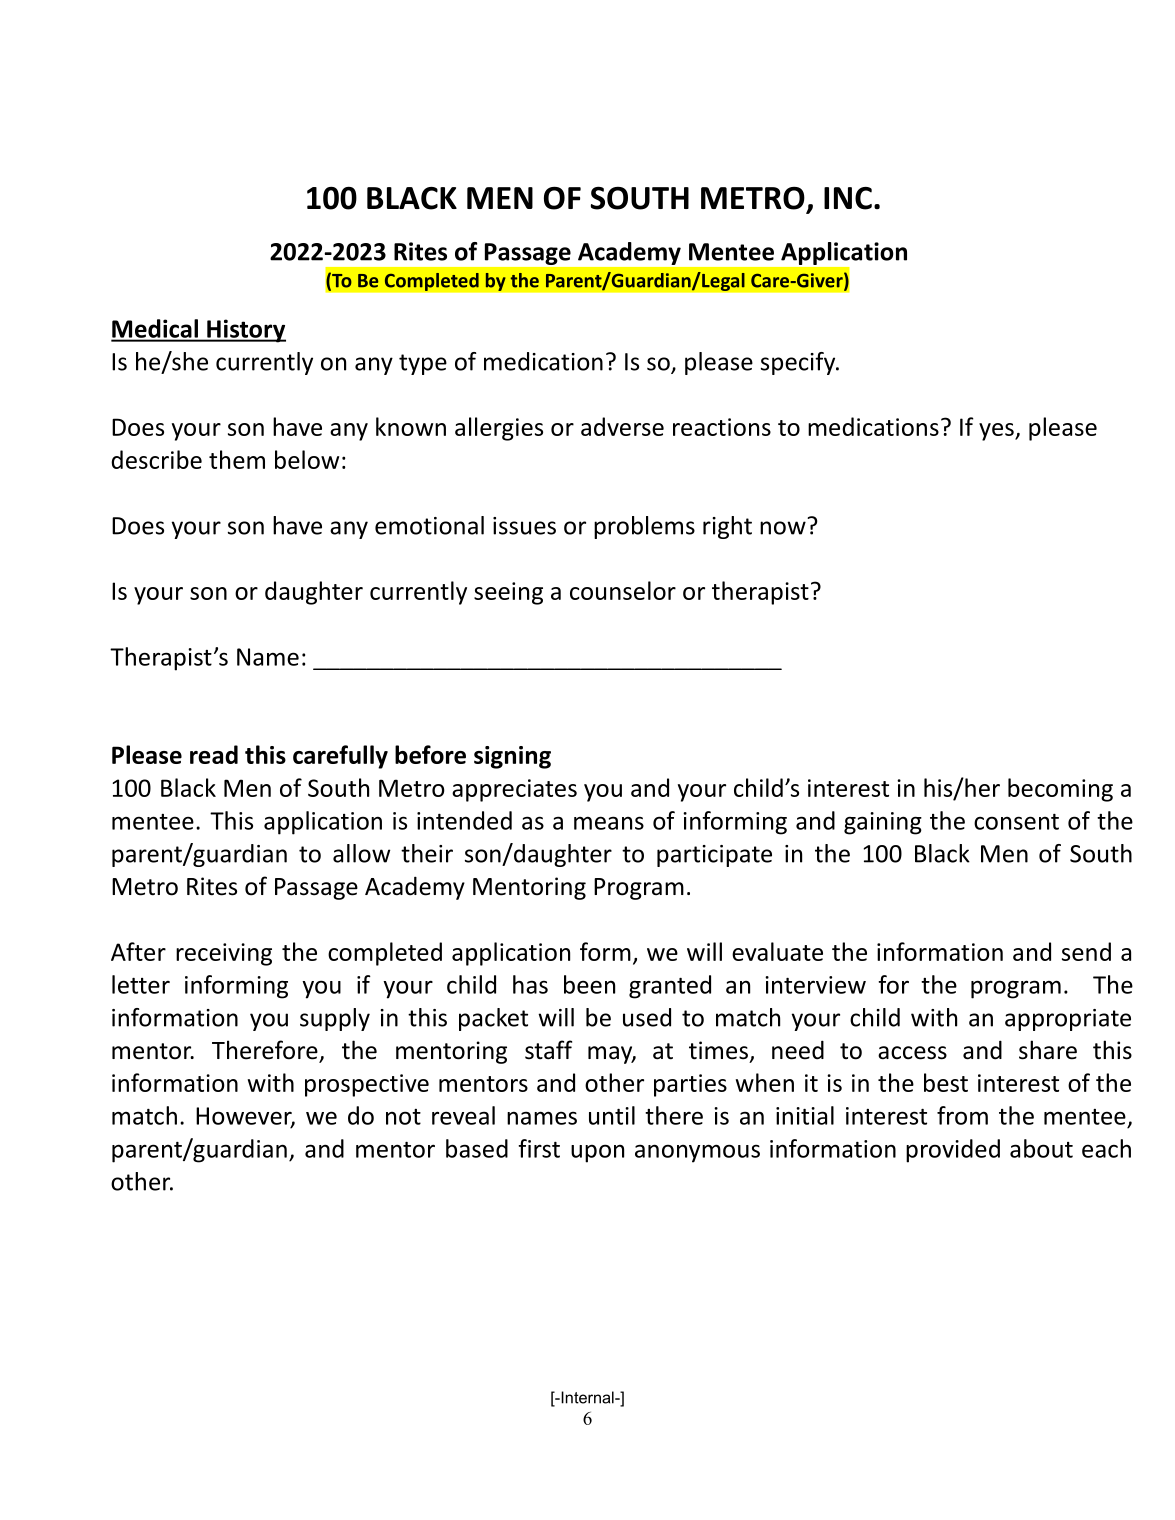 This document has height=1520, width=1175. What do you see at coordinates (799, 363) in the document?
I see `specify` at bounding box center [799, 363].
